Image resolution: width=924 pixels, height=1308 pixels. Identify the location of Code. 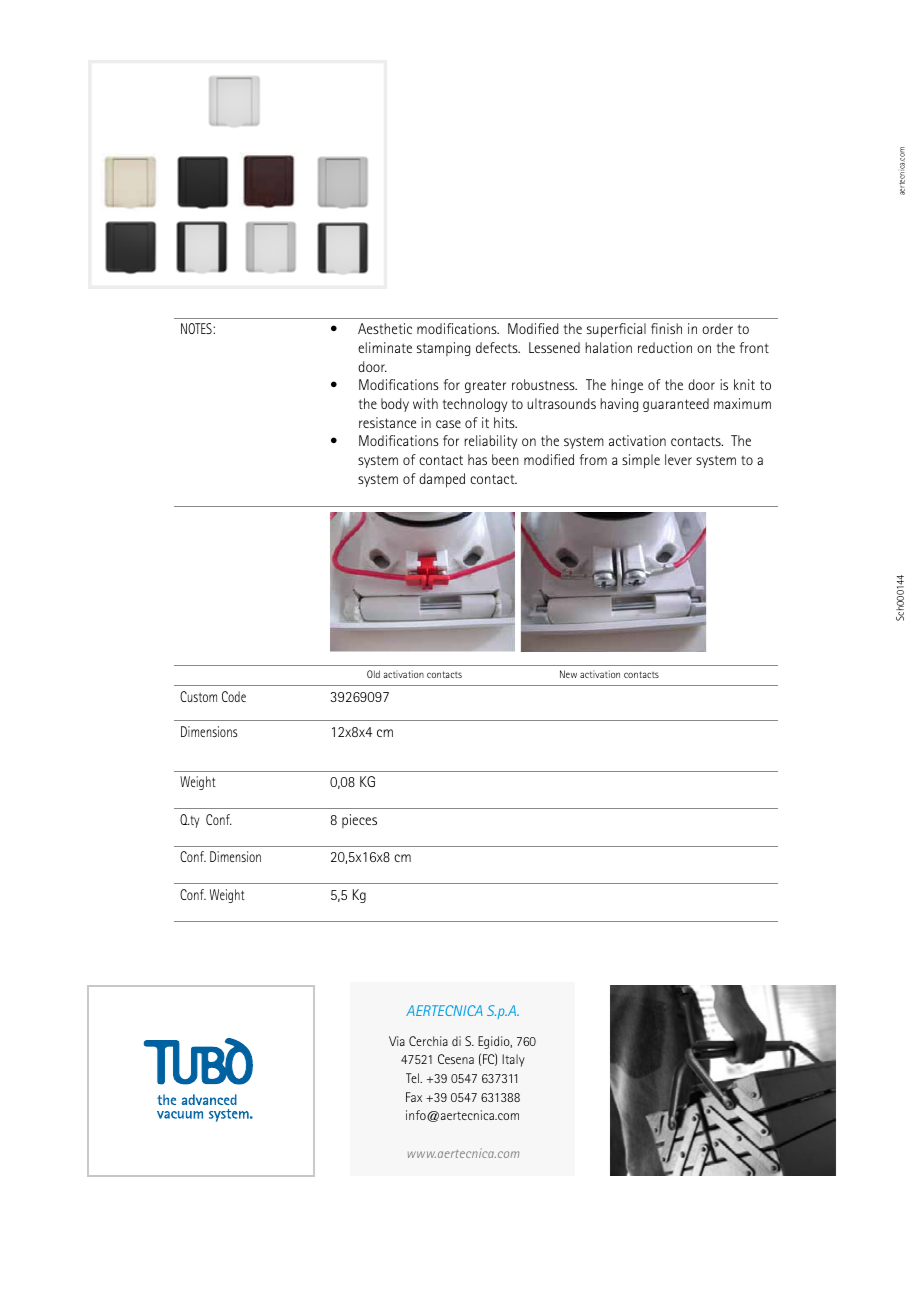
(234, 696).
